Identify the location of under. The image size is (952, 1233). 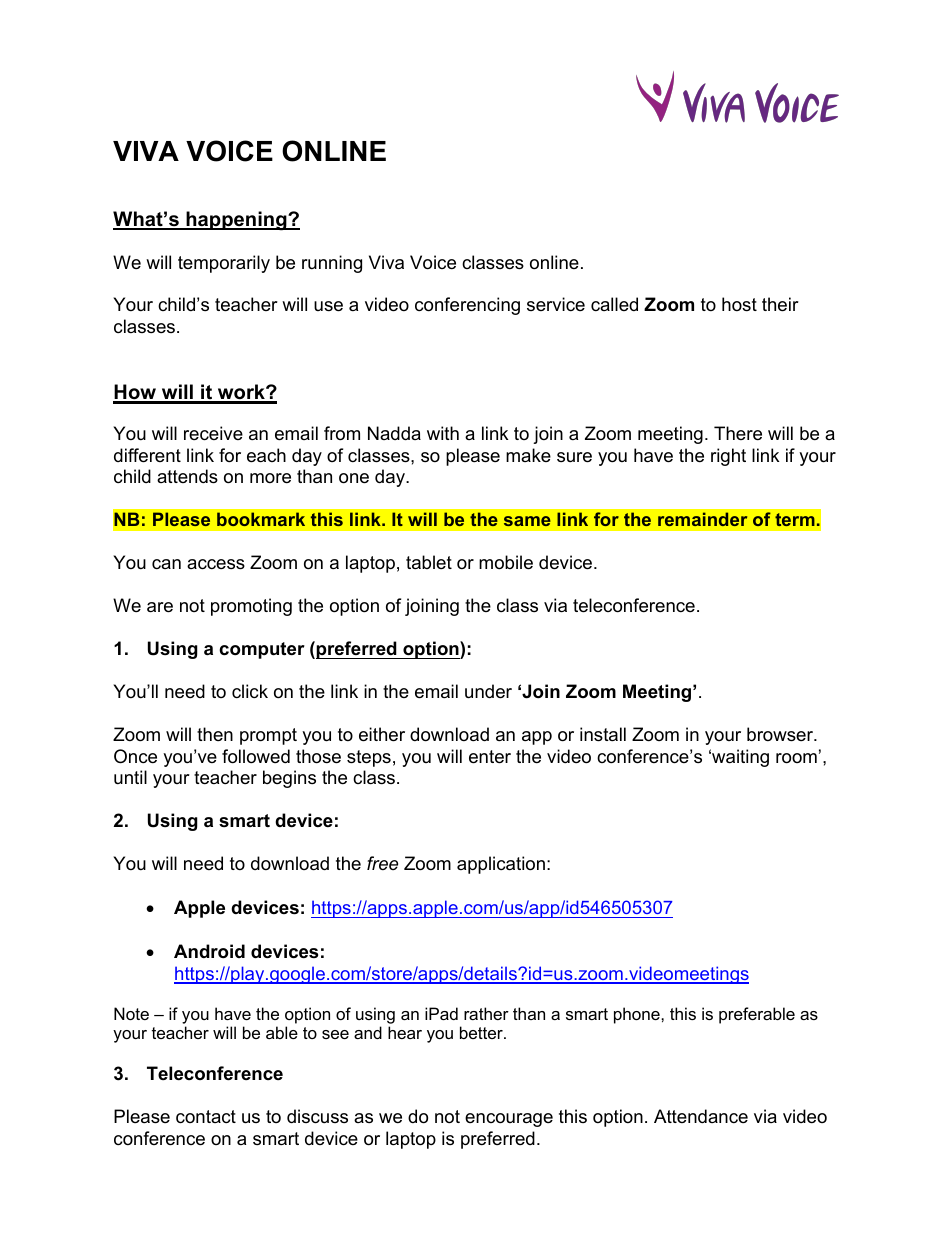
(488, 691).
